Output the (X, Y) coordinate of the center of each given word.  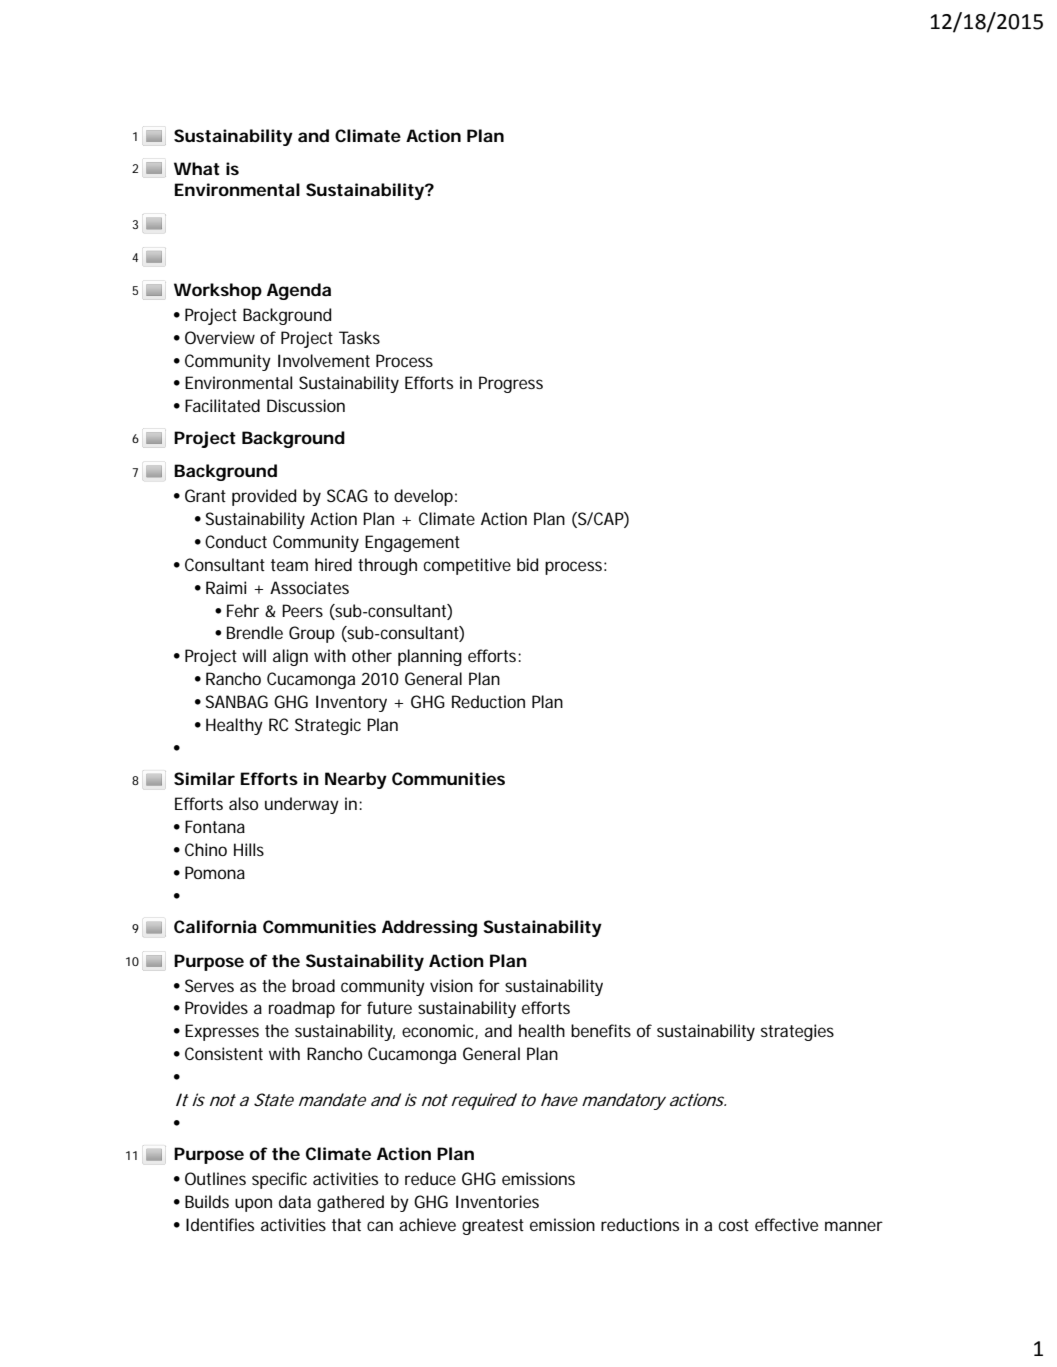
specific (279, 1180)
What (197, 168)
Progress (511, 384)
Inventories (497, 1201)
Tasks (359, 337)
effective (786, 1224)
